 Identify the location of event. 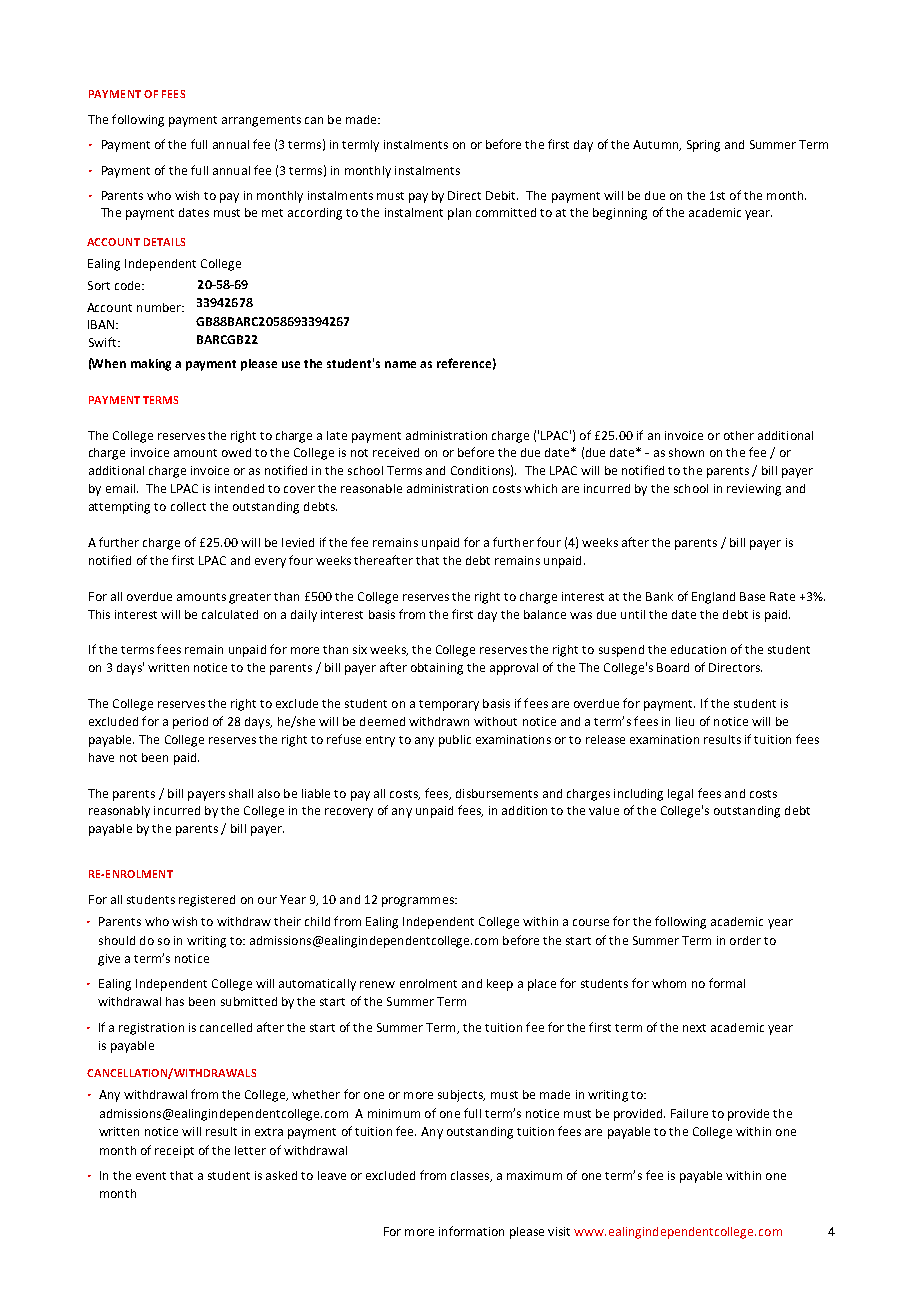
(151, 1176).
